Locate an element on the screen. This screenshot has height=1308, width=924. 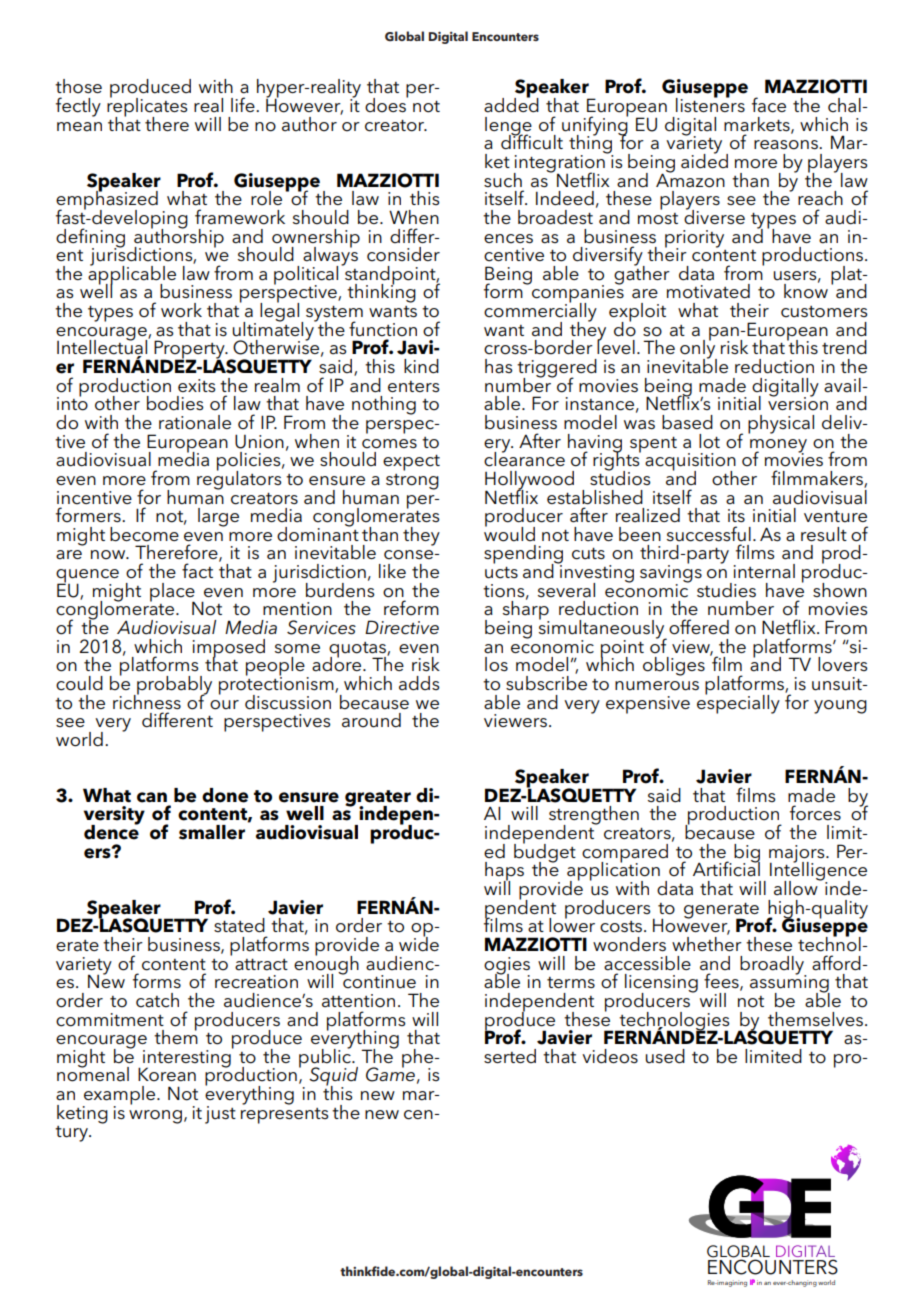
place is located at coordinates (173, 593).
